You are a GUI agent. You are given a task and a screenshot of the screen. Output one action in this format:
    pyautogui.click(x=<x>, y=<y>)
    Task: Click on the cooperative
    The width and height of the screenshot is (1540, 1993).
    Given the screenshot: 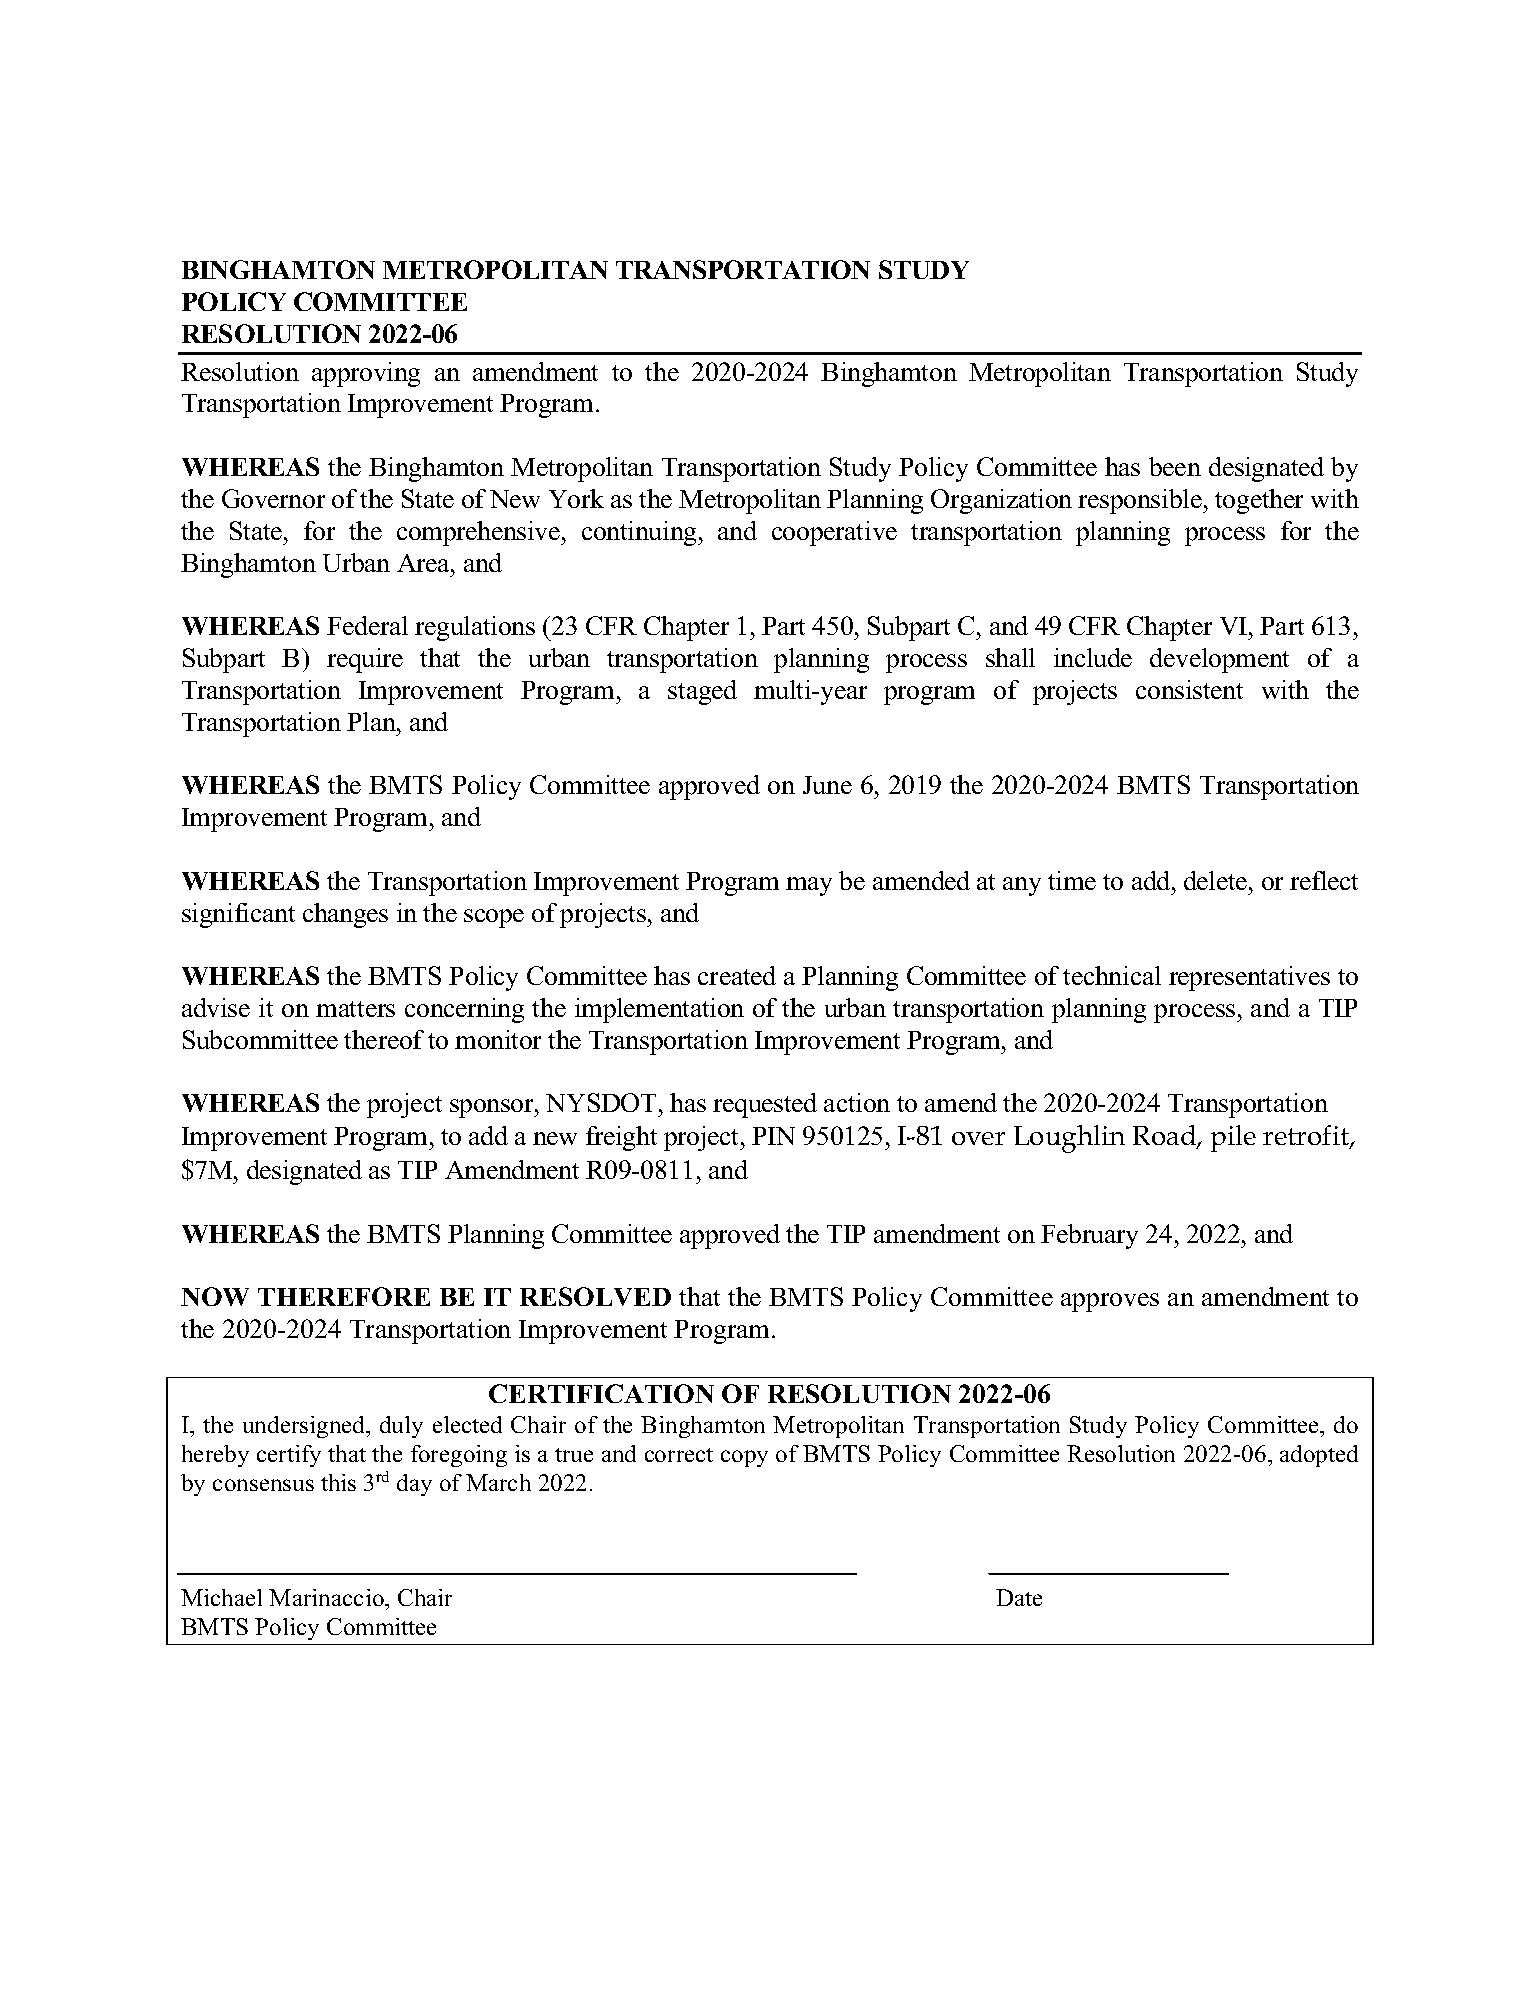 What is the action you would take?
    pyautogui.click(x=834, y=533)
